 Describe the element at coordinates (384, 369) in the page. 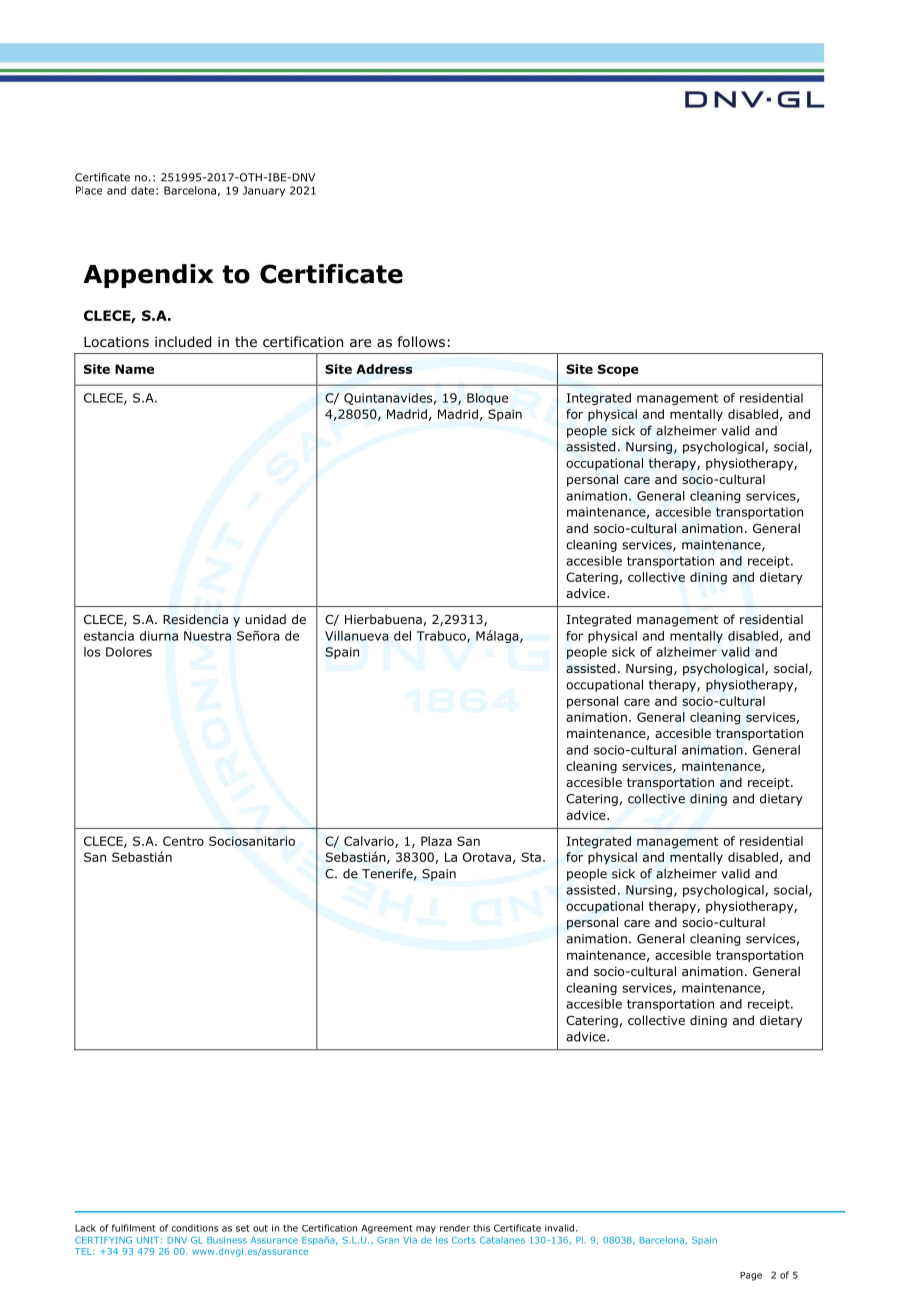

I see `Address` at that location.
